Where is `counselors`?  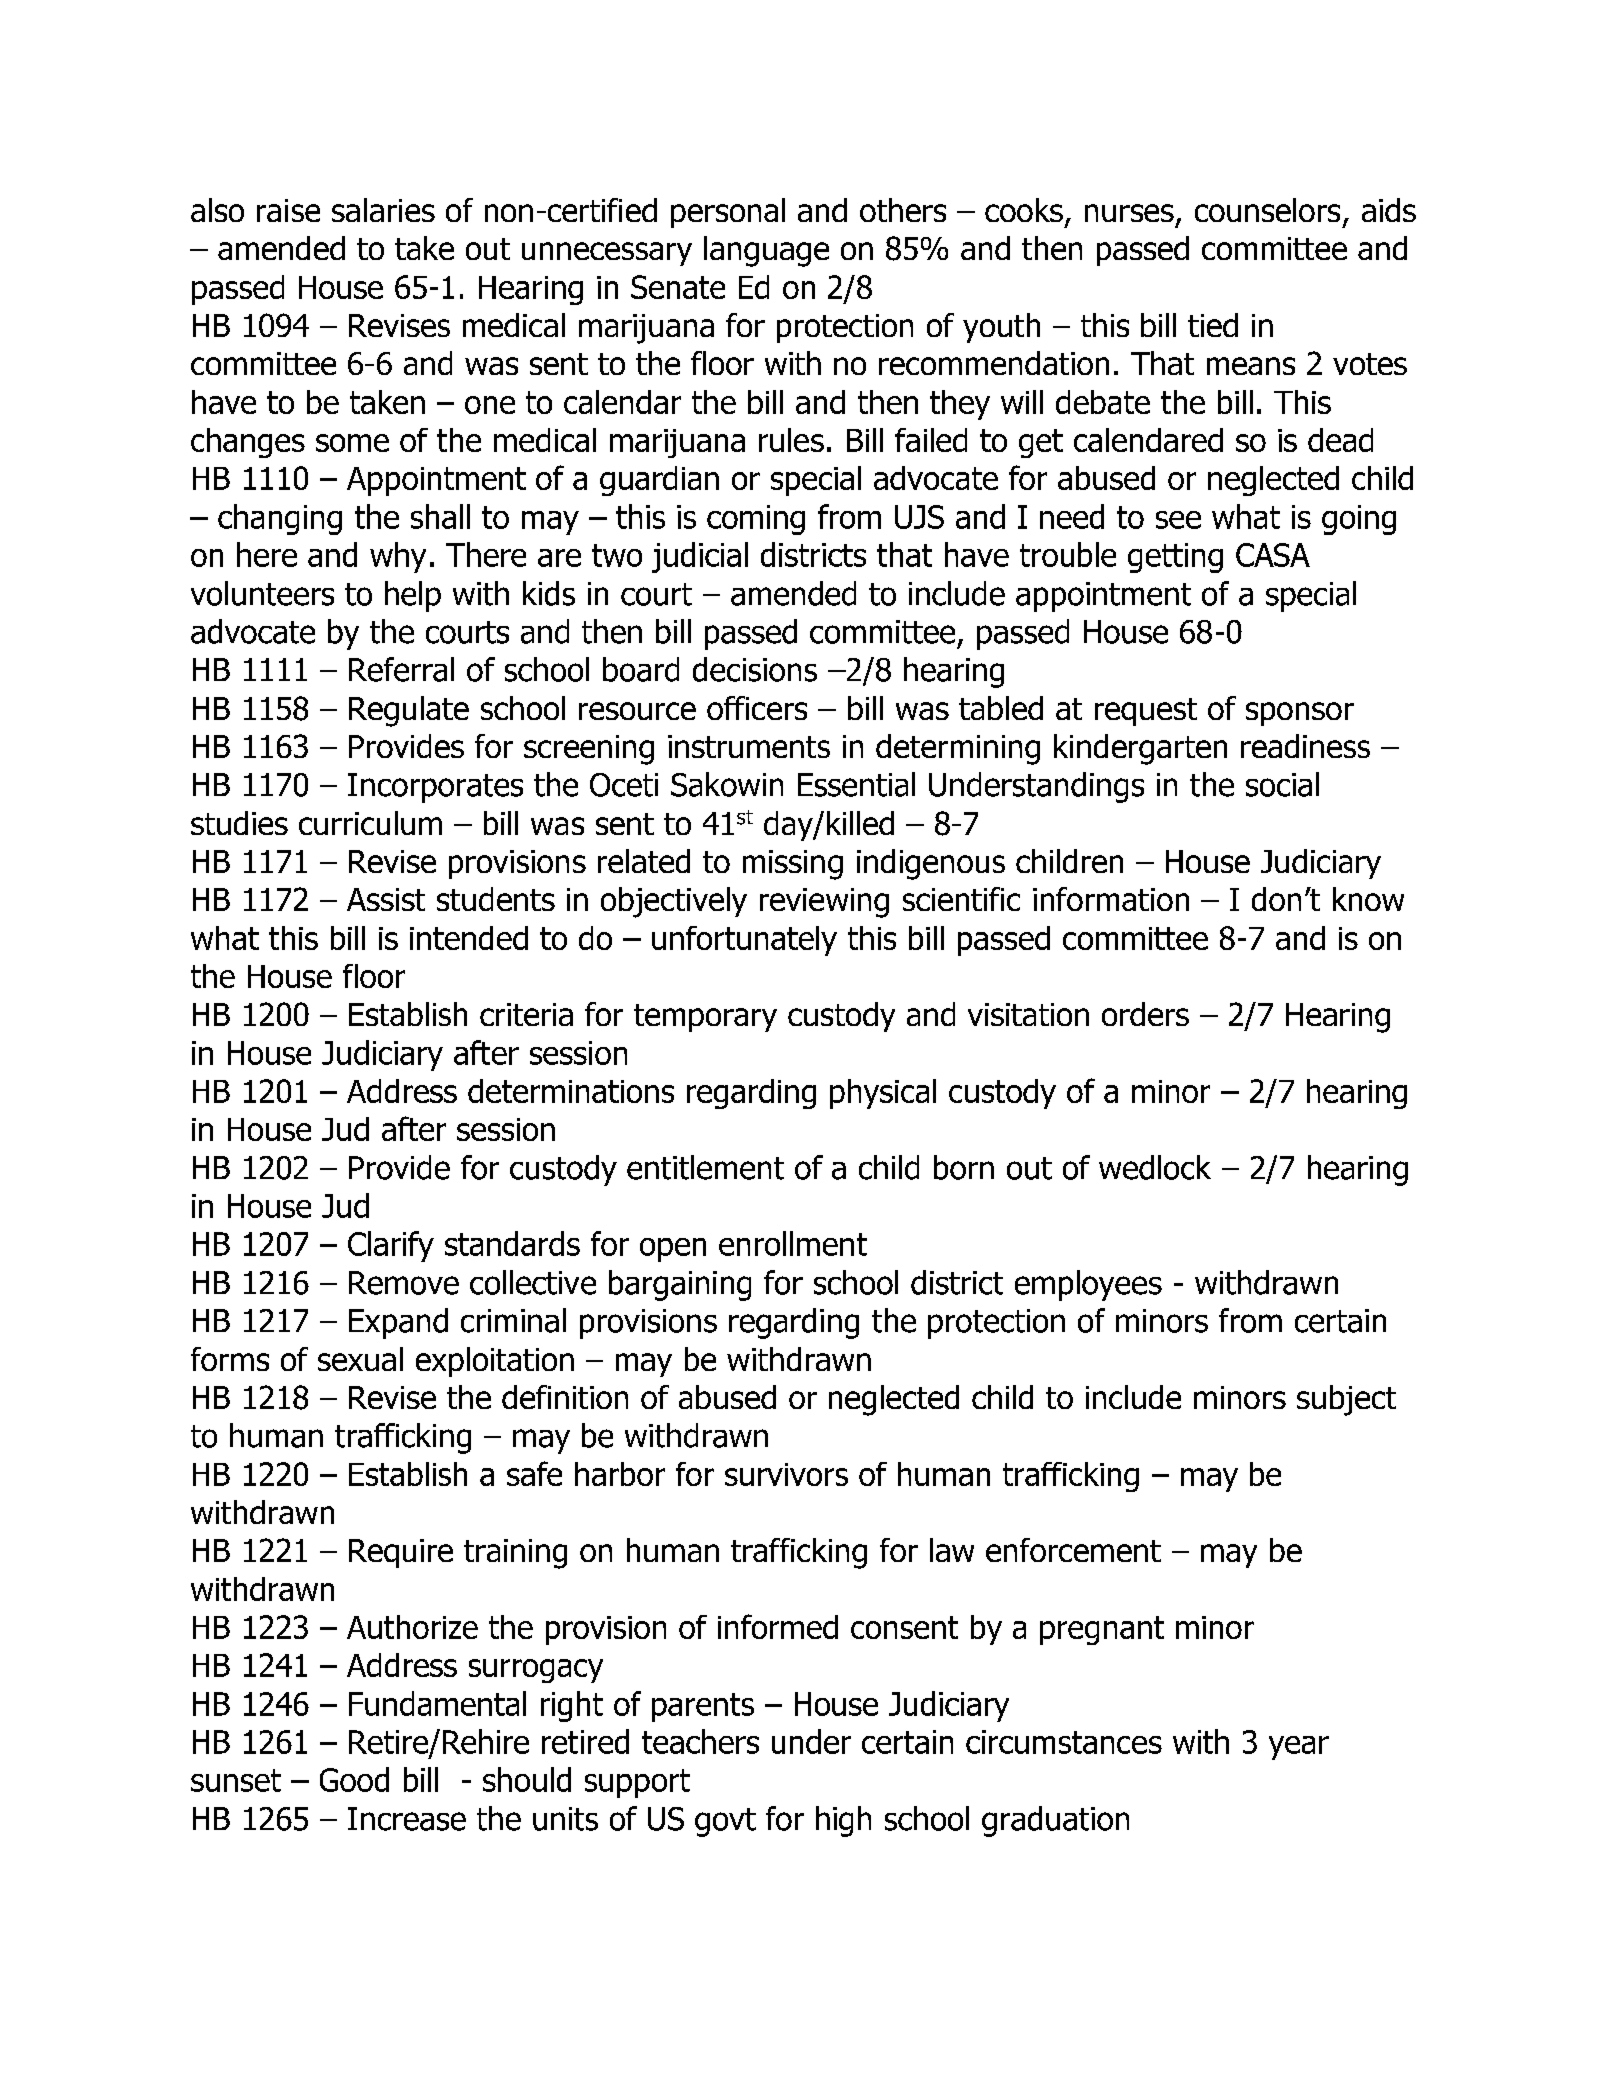 counselors is located at coordinates (1267, 210).
